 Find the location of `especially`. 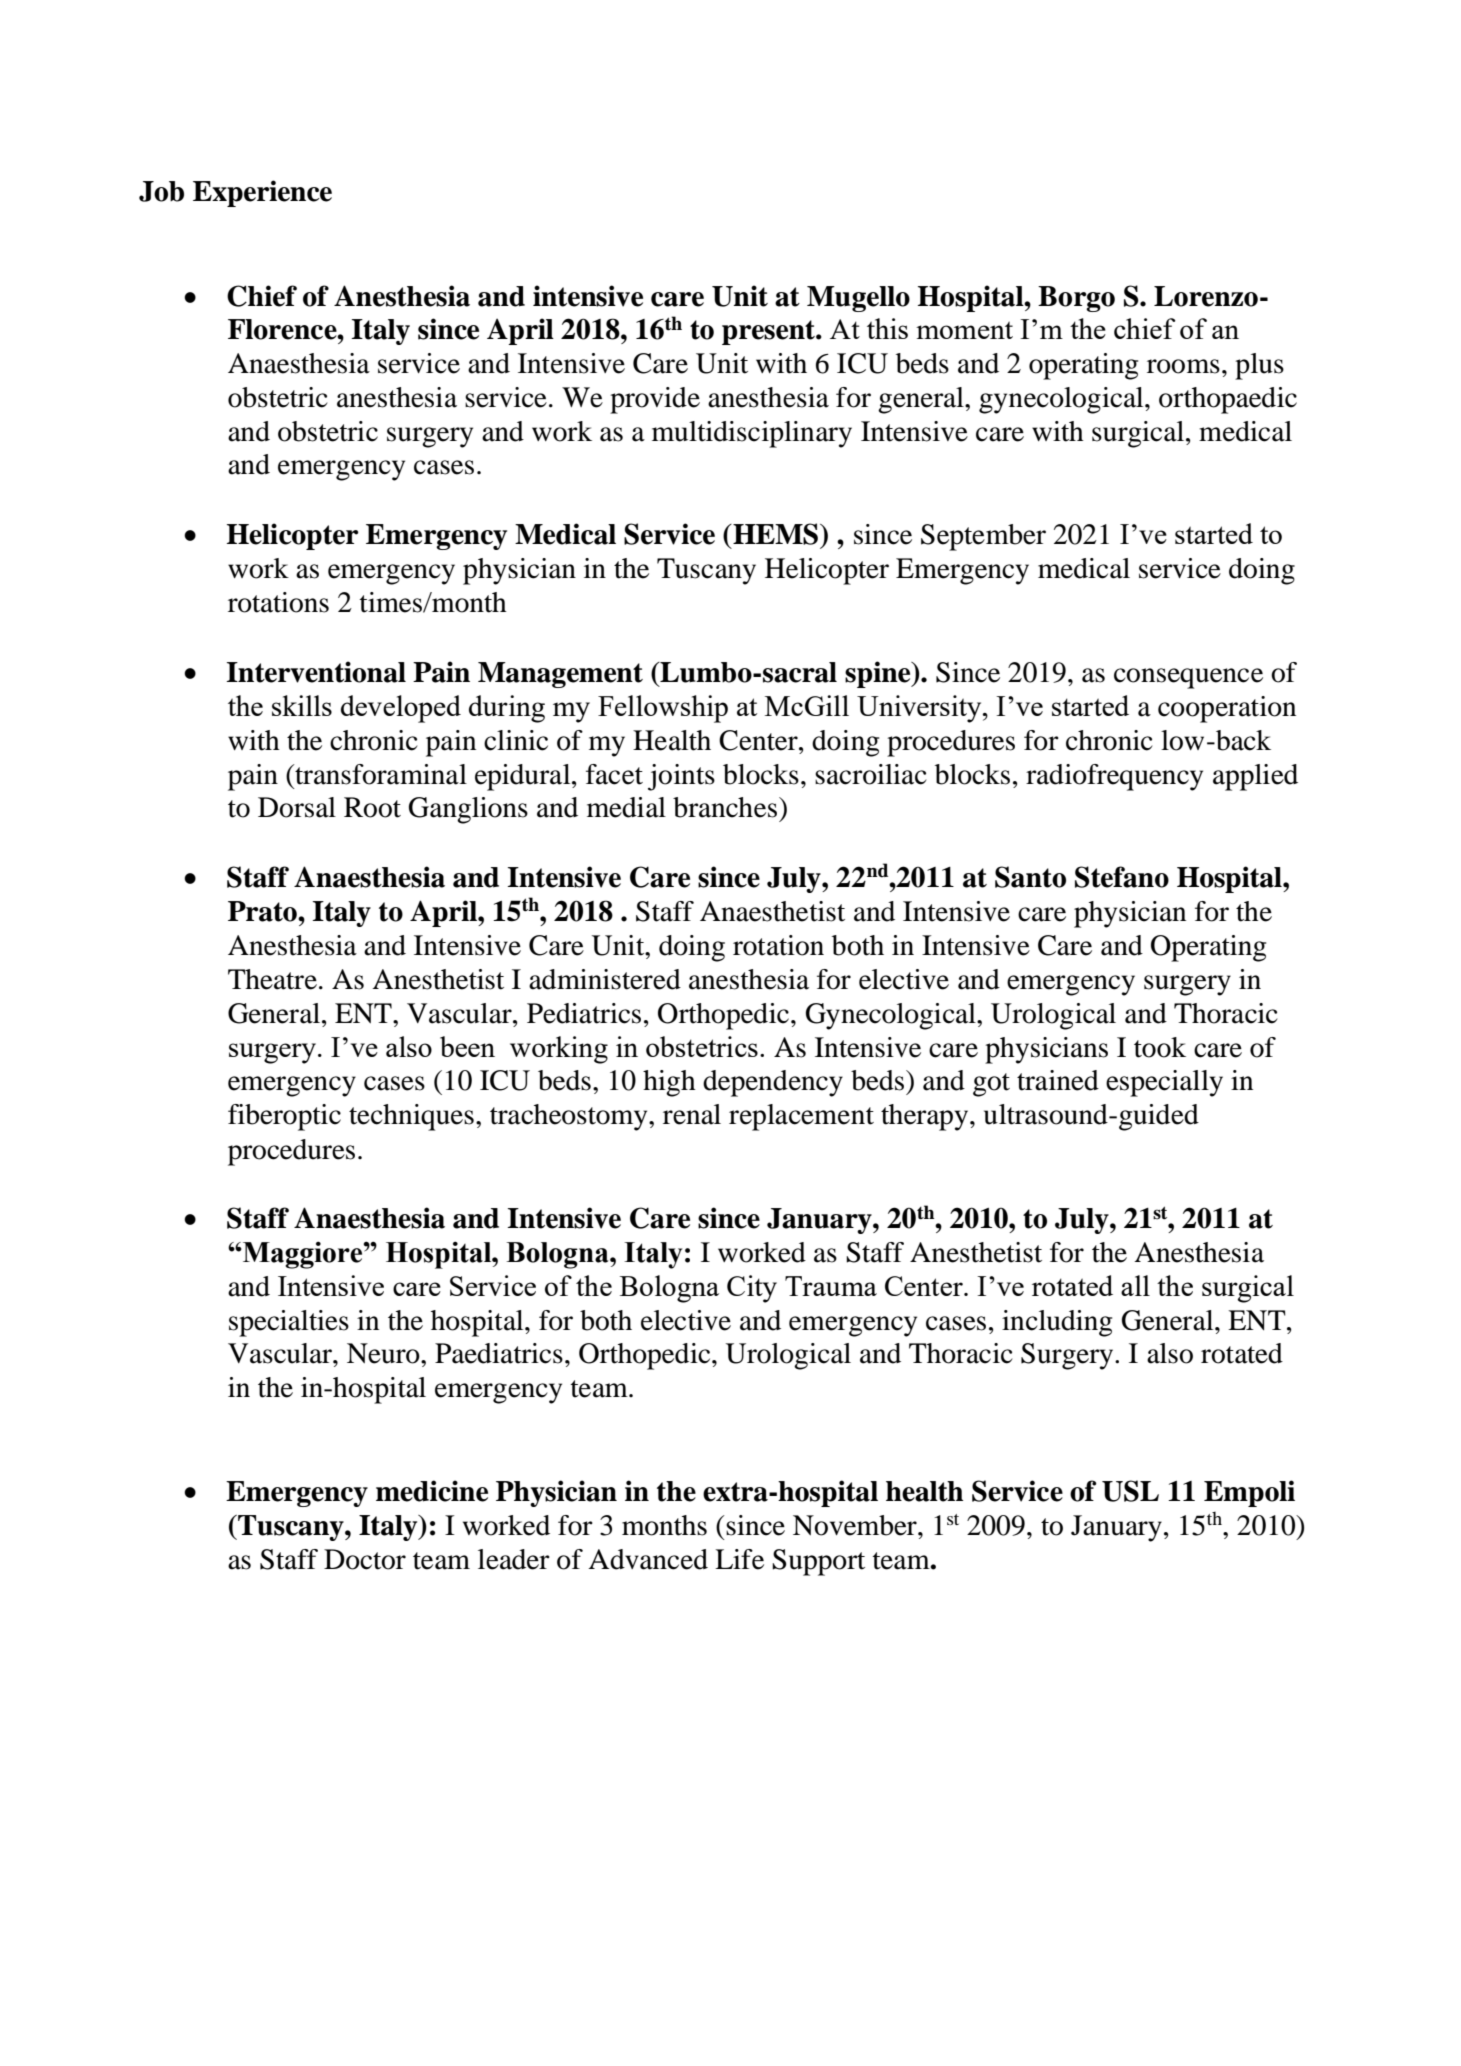

especially is located at coordinates (1164, 1083).
